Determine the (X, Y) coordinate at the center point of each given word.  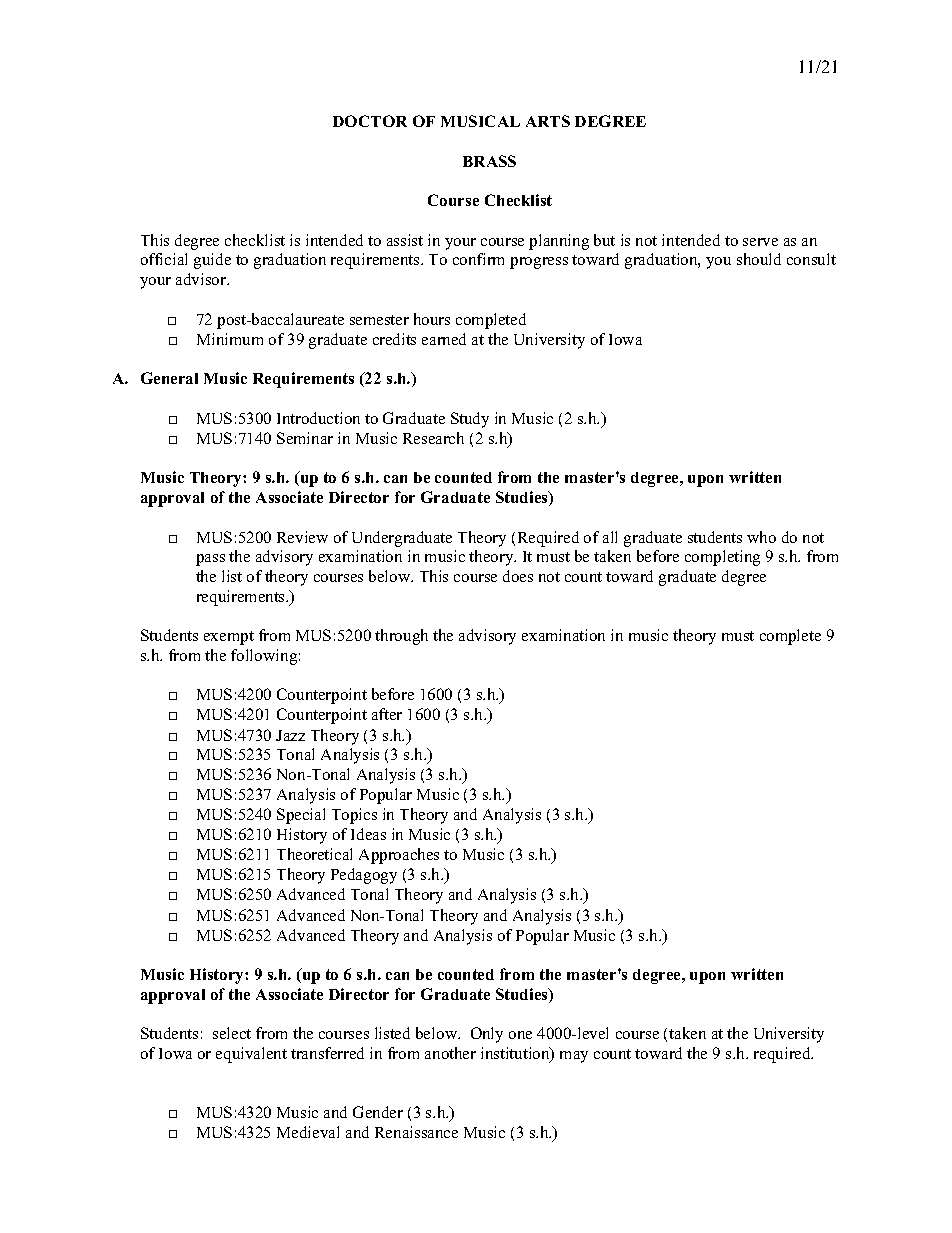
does (518, 576)
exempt (229, 638)
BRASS (489, 161)
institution (516, 1054)
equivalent (251, 1055)
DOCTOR (370, 121)
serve (760, 242)
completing (722, 558)
